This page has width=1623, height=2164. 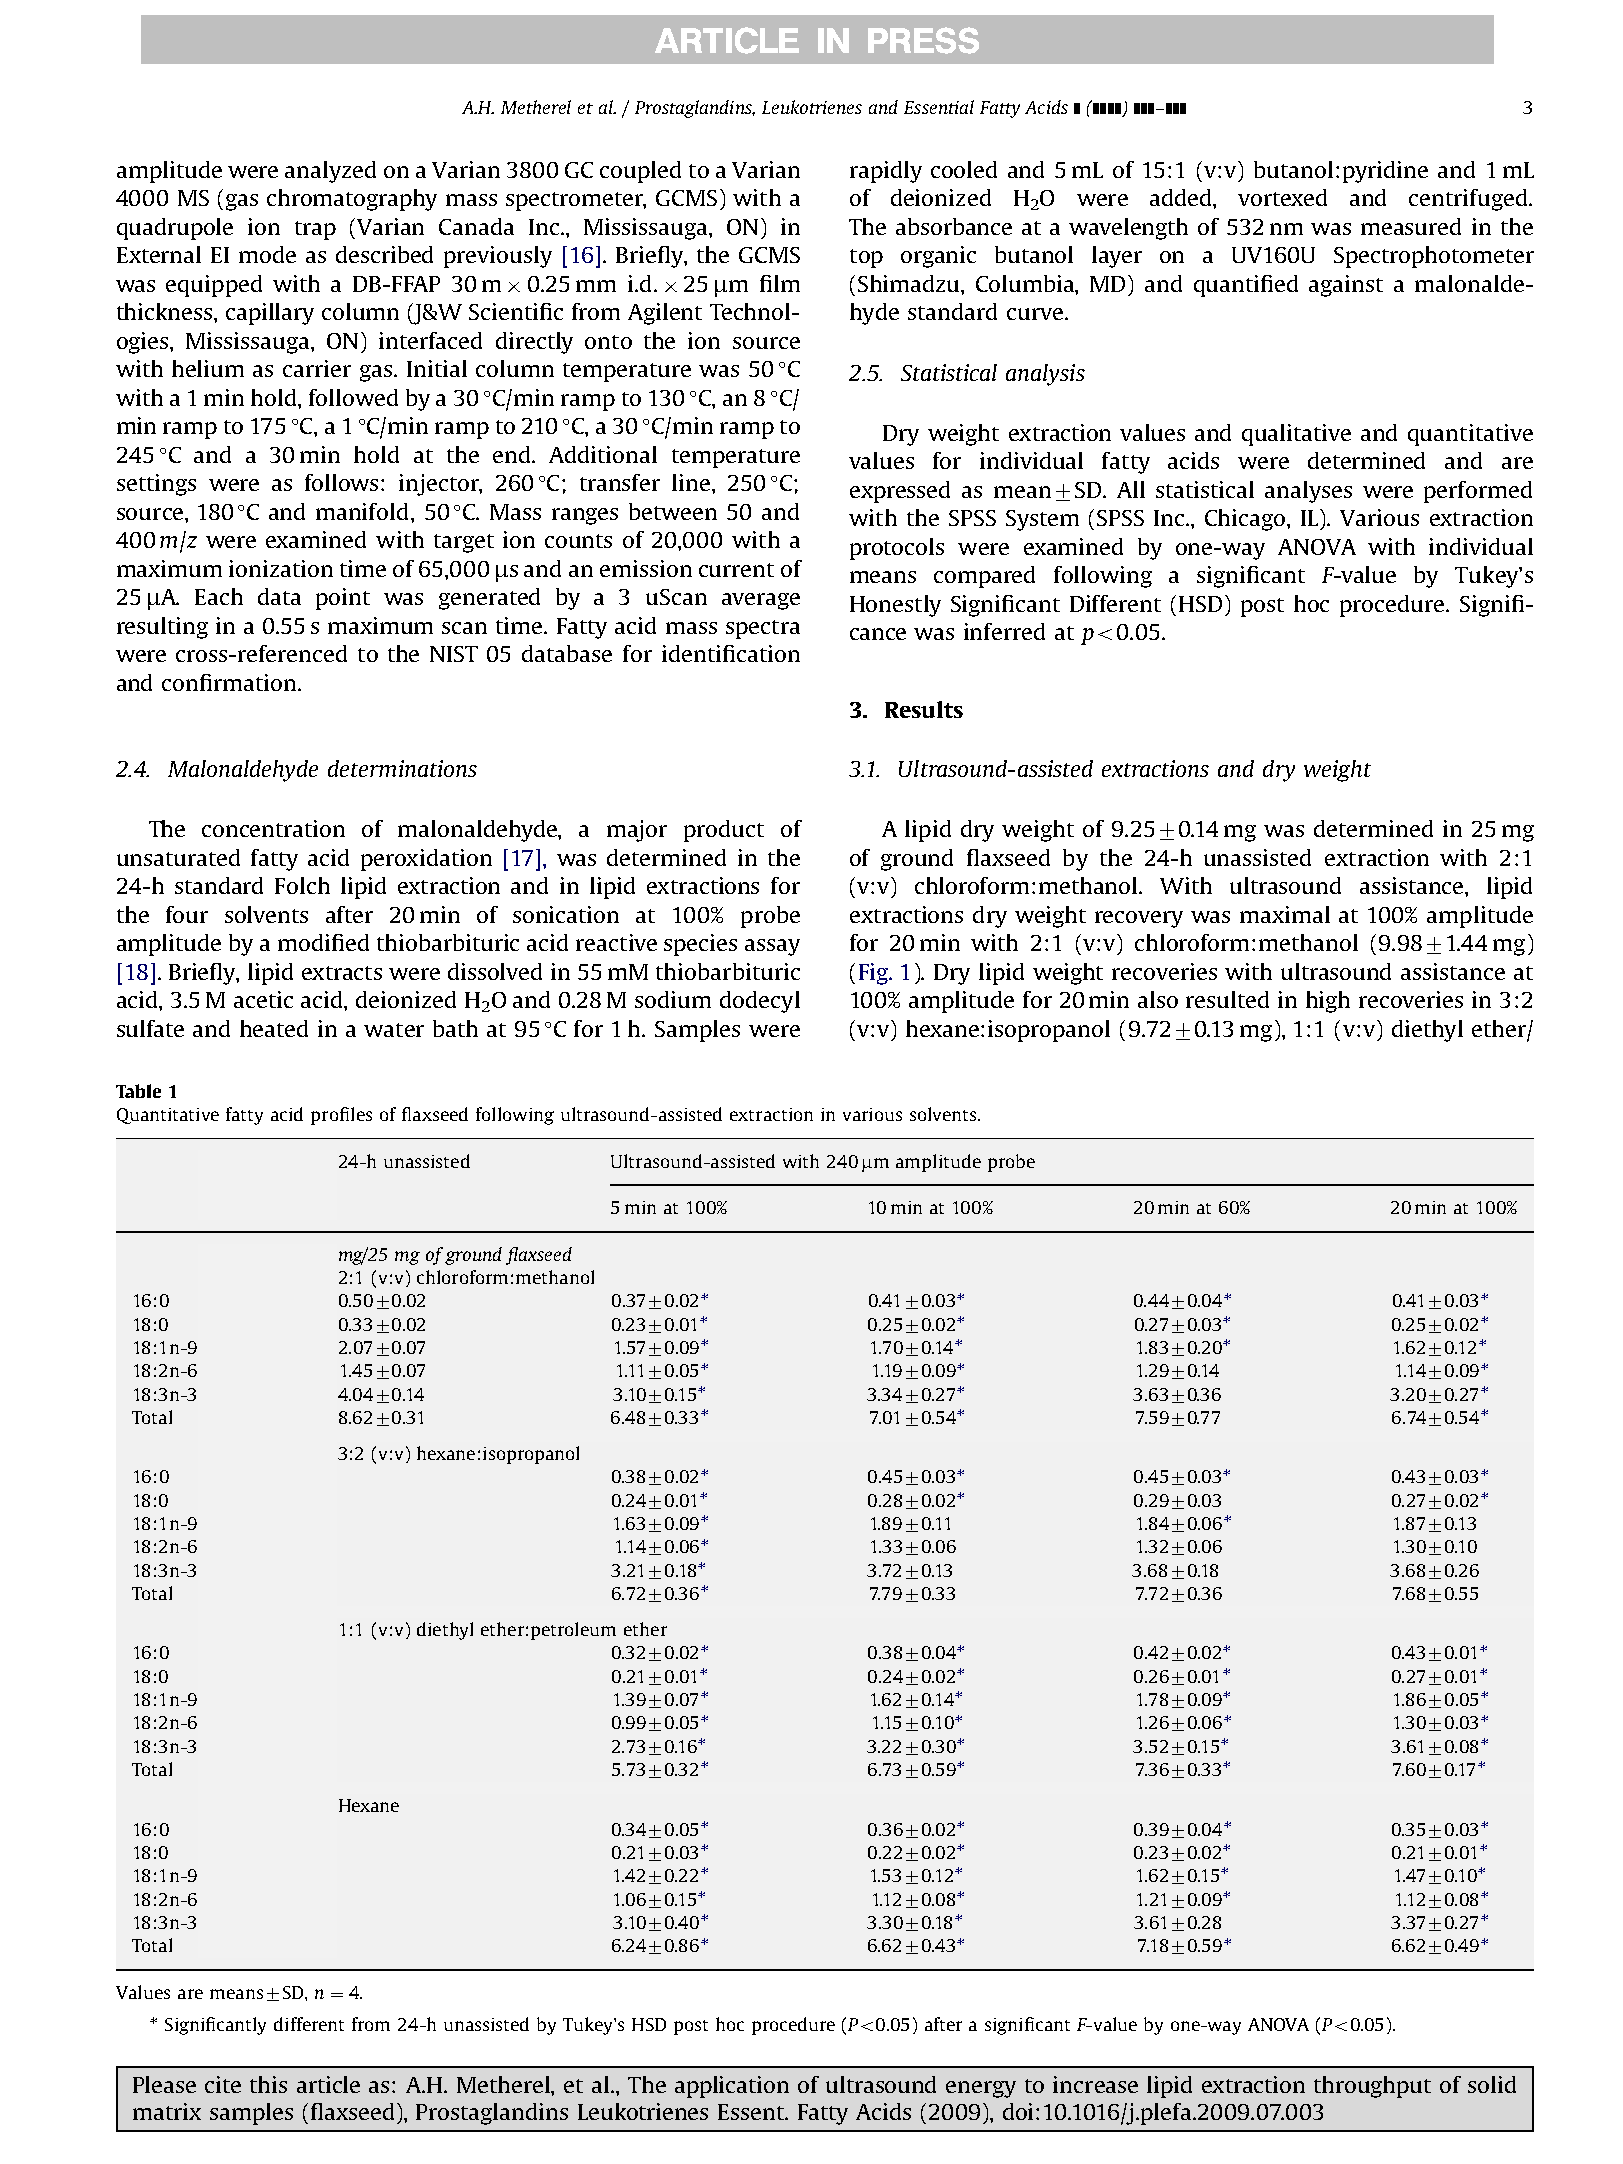 I want to click on spectra, so click(x=763, y=629).
